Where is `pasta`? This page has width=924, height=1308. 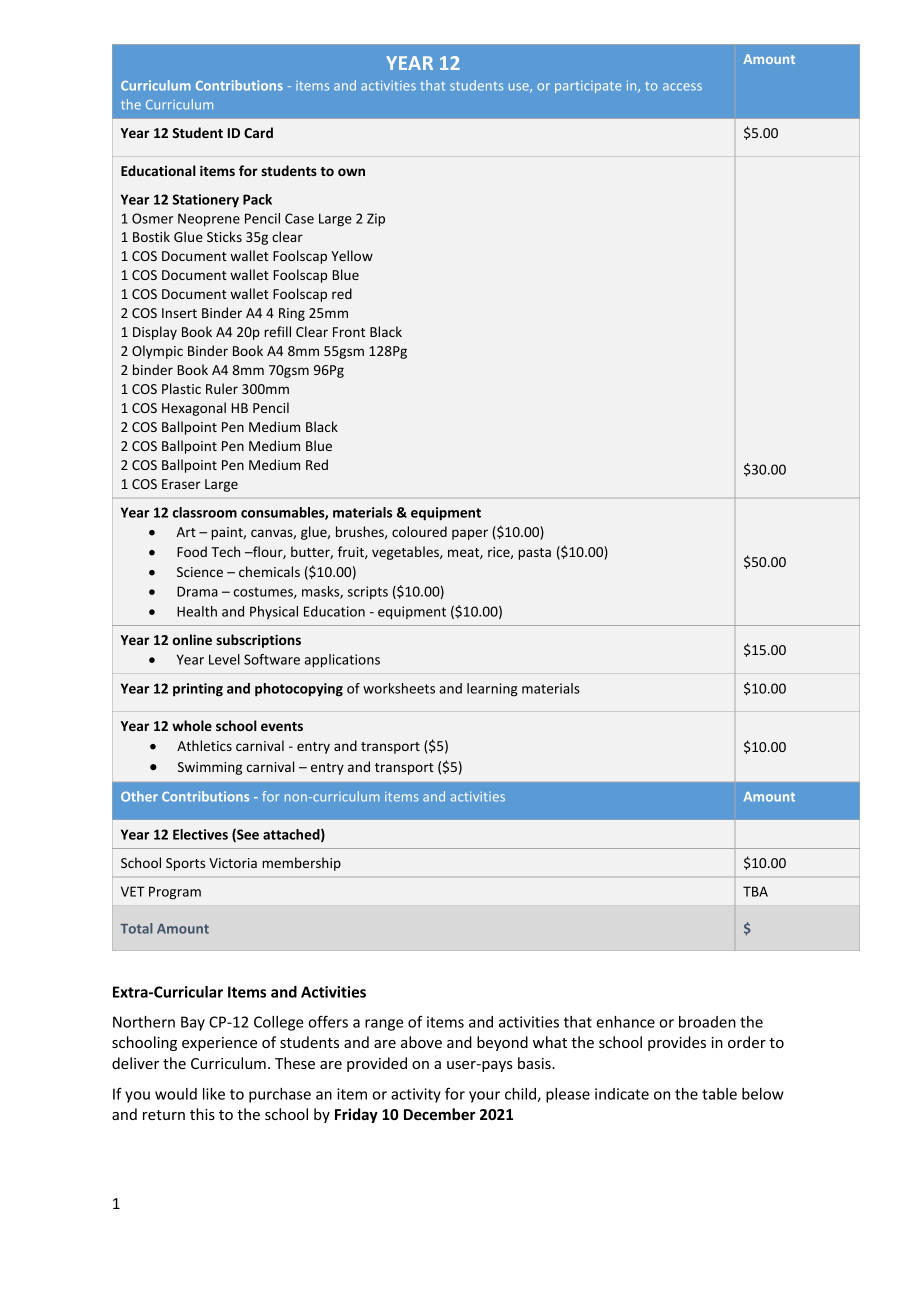 pasta is located at coordinates (534, 554).
